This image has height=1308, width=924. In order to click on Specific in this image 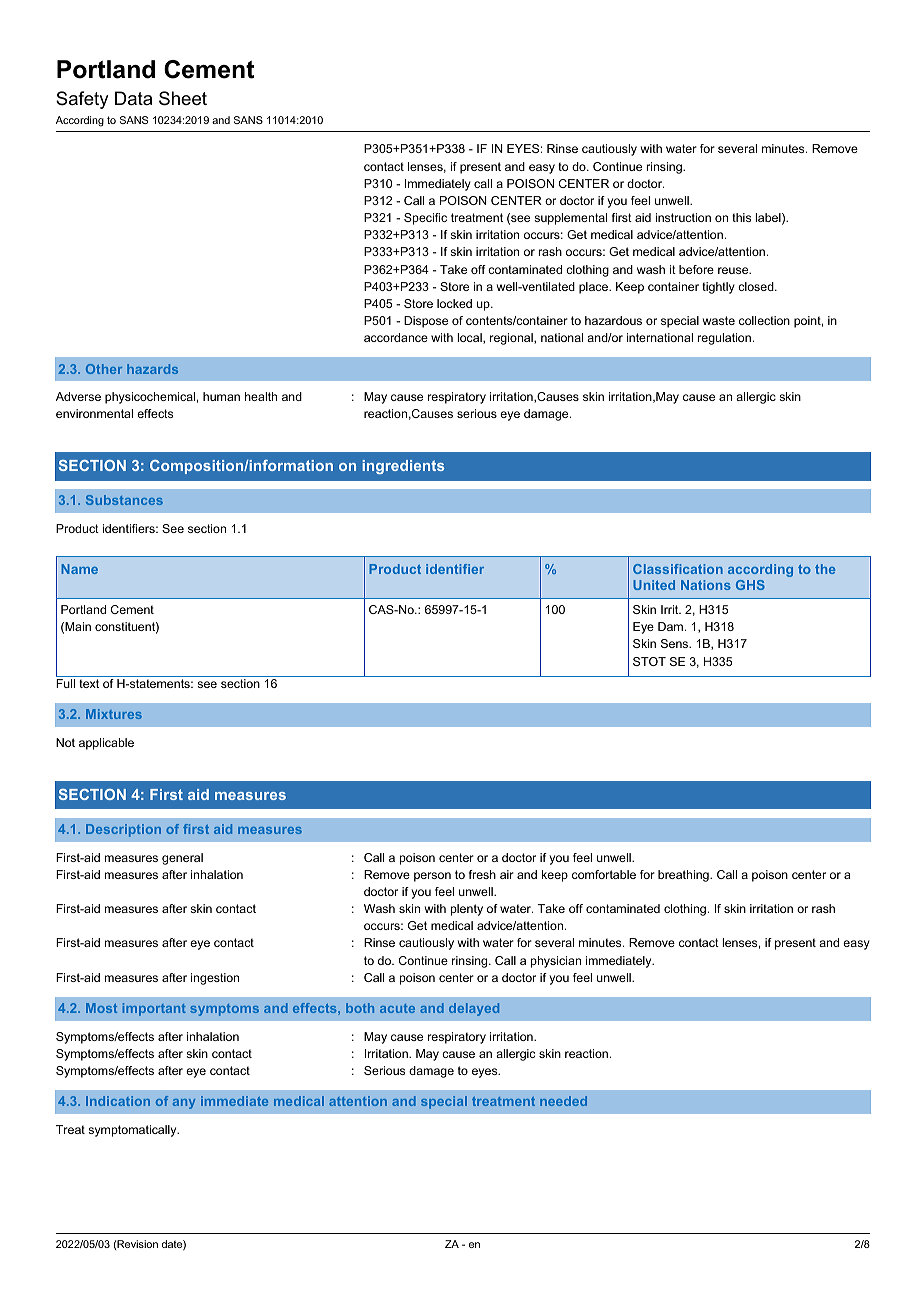, I will do `click(425, 219)`.
